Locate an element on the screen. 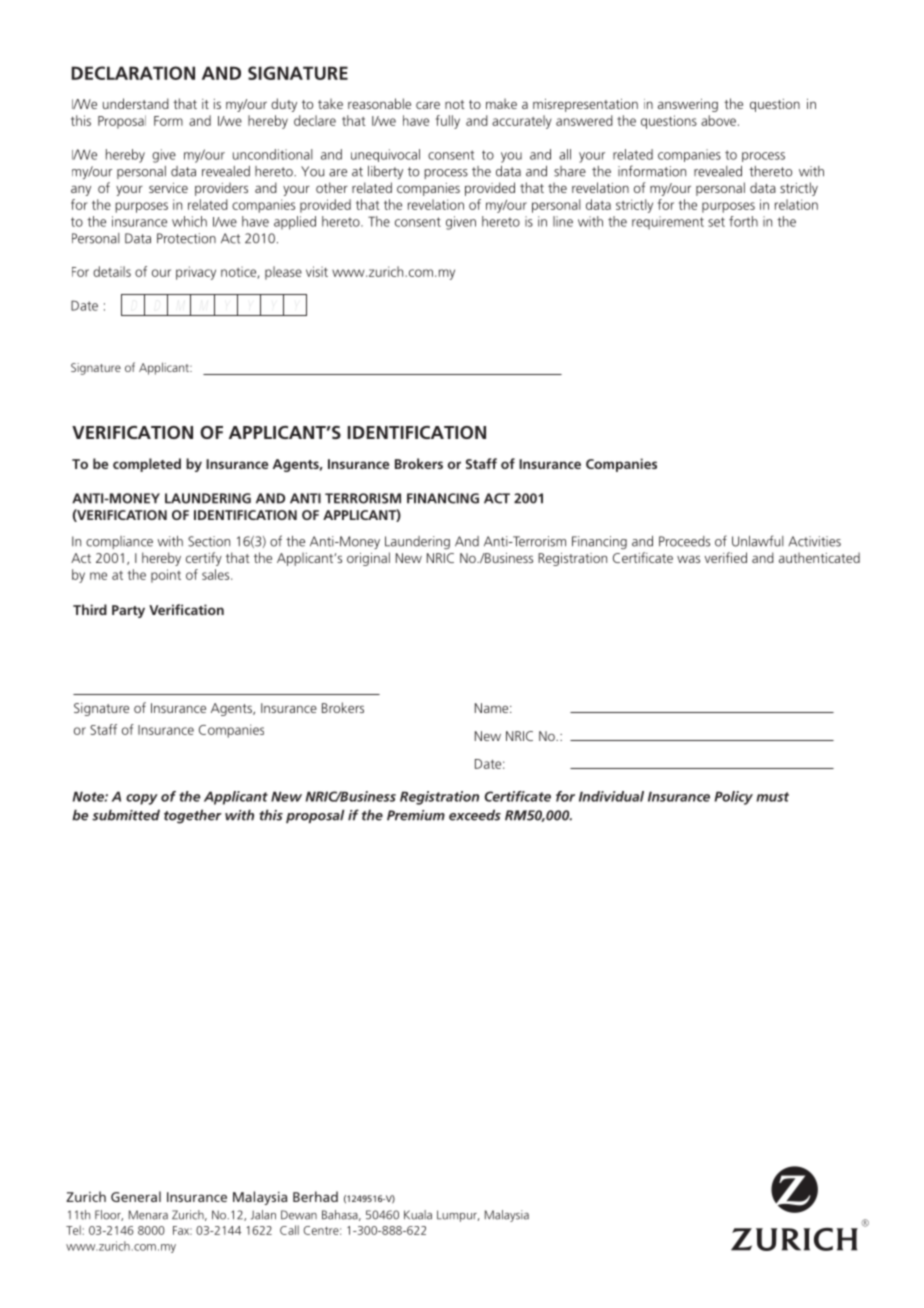 The image size is (924, 1308). Kuala is located at coordinates (418, 1215).
